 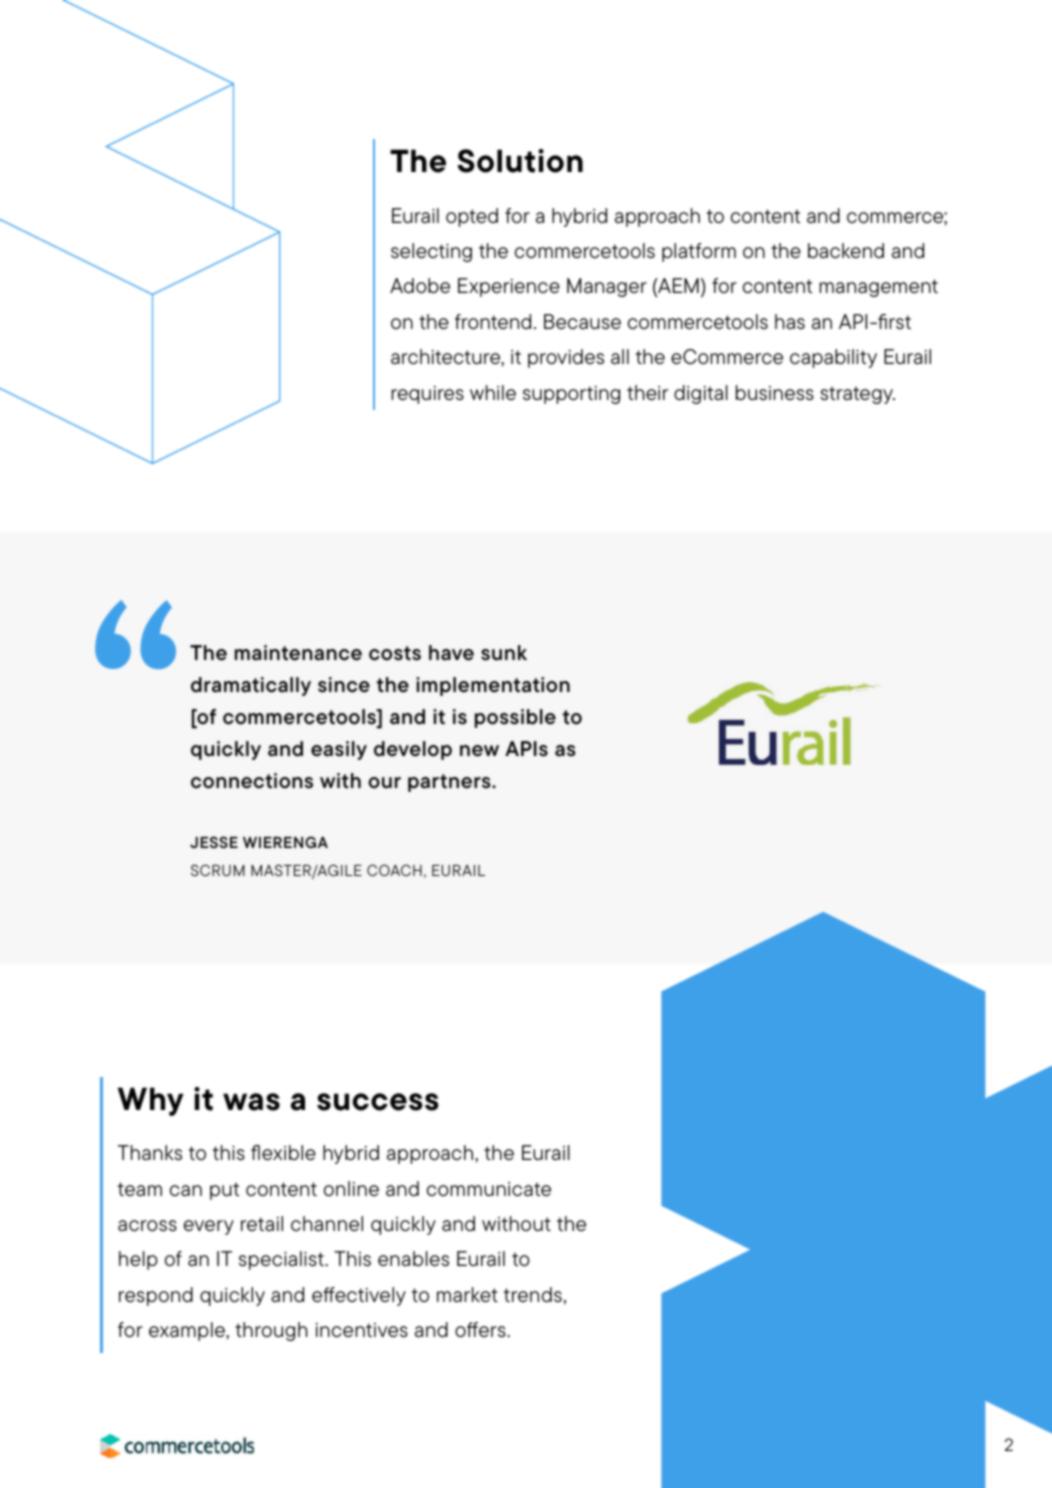 What do you see at coordinates (252, 781) in the screenshot?
I see `connections` at bounding box center [252, 781].
